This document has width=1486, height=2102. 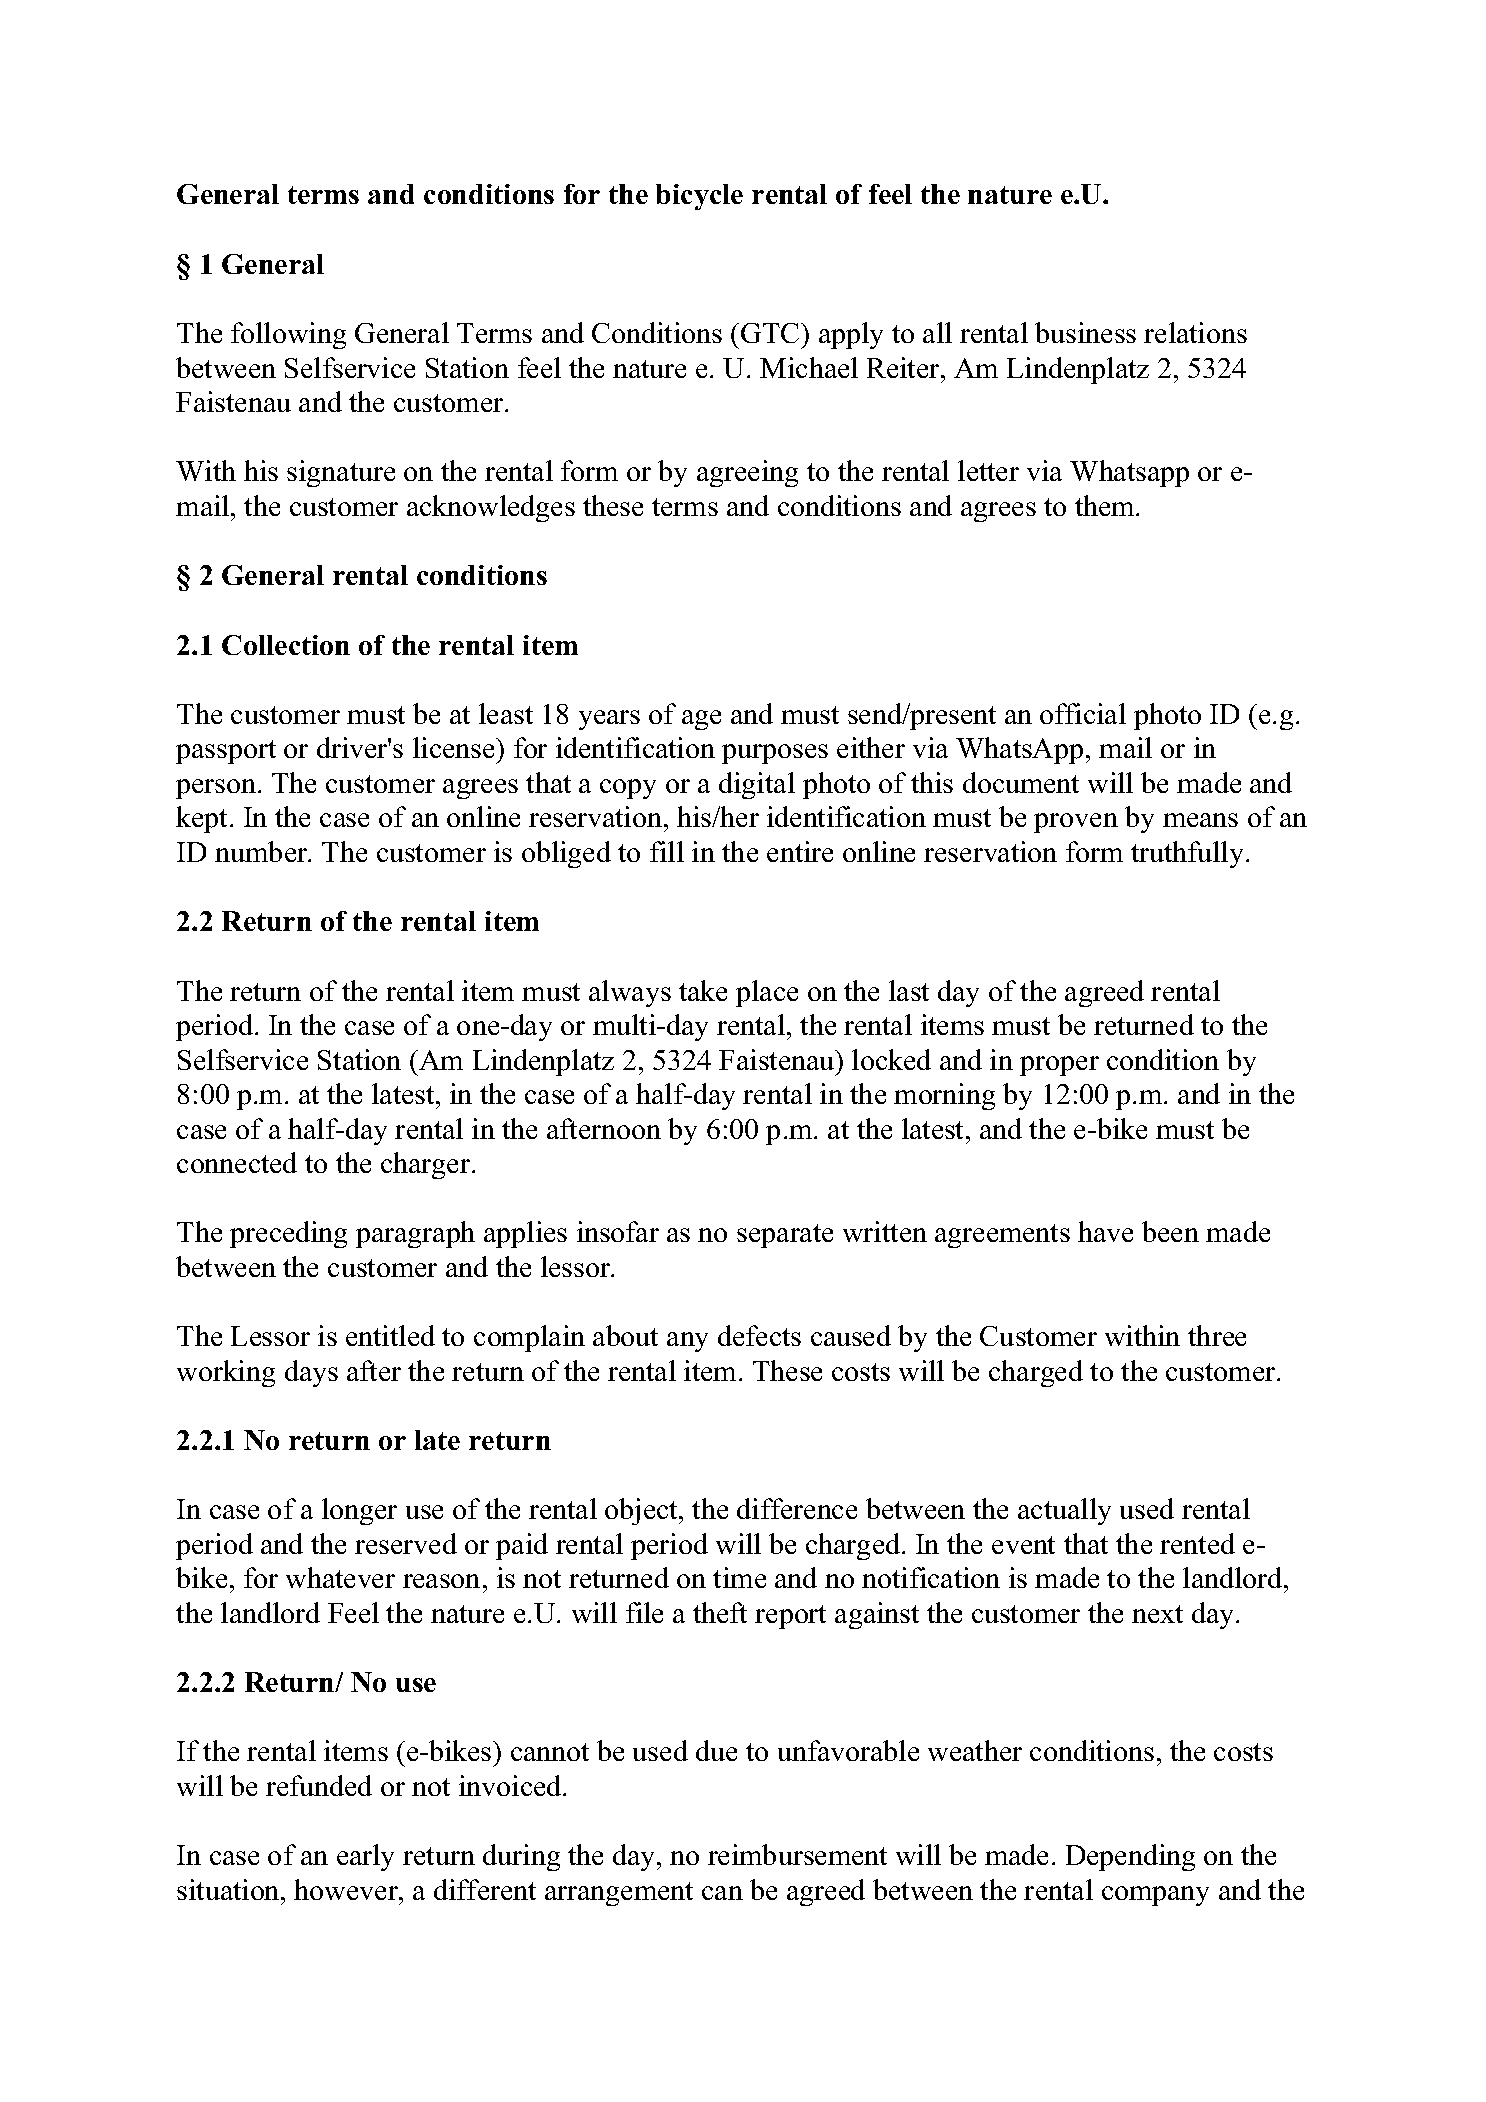 I want to click on reimbursement, so click(x=797, y=1854).
